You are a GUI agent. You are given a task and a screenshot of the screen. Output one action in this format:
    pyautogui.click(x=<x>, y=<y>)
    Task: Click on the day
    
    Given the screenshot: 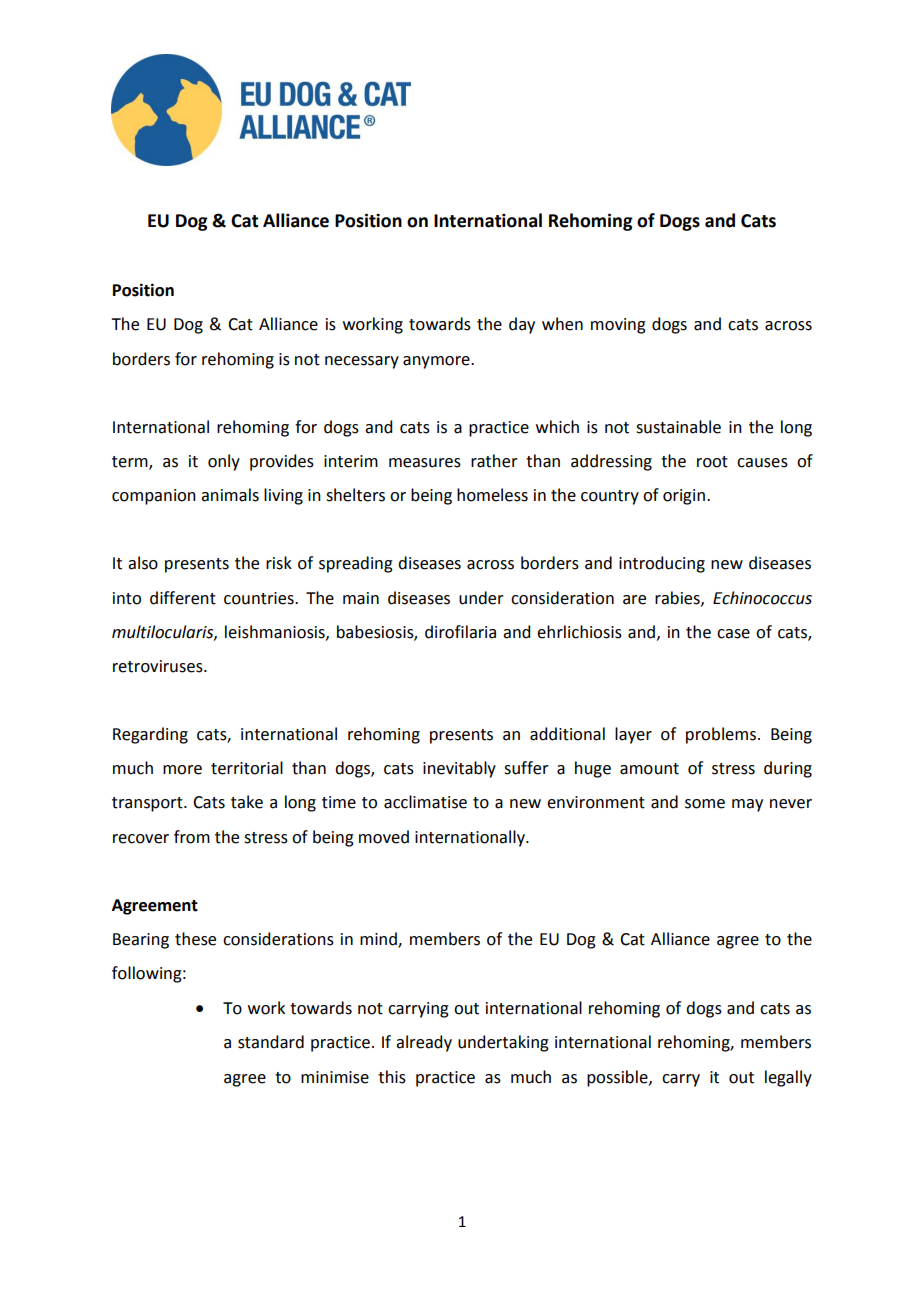 What is the action you would take?
    pyautogui.click(x=522, y=325)
